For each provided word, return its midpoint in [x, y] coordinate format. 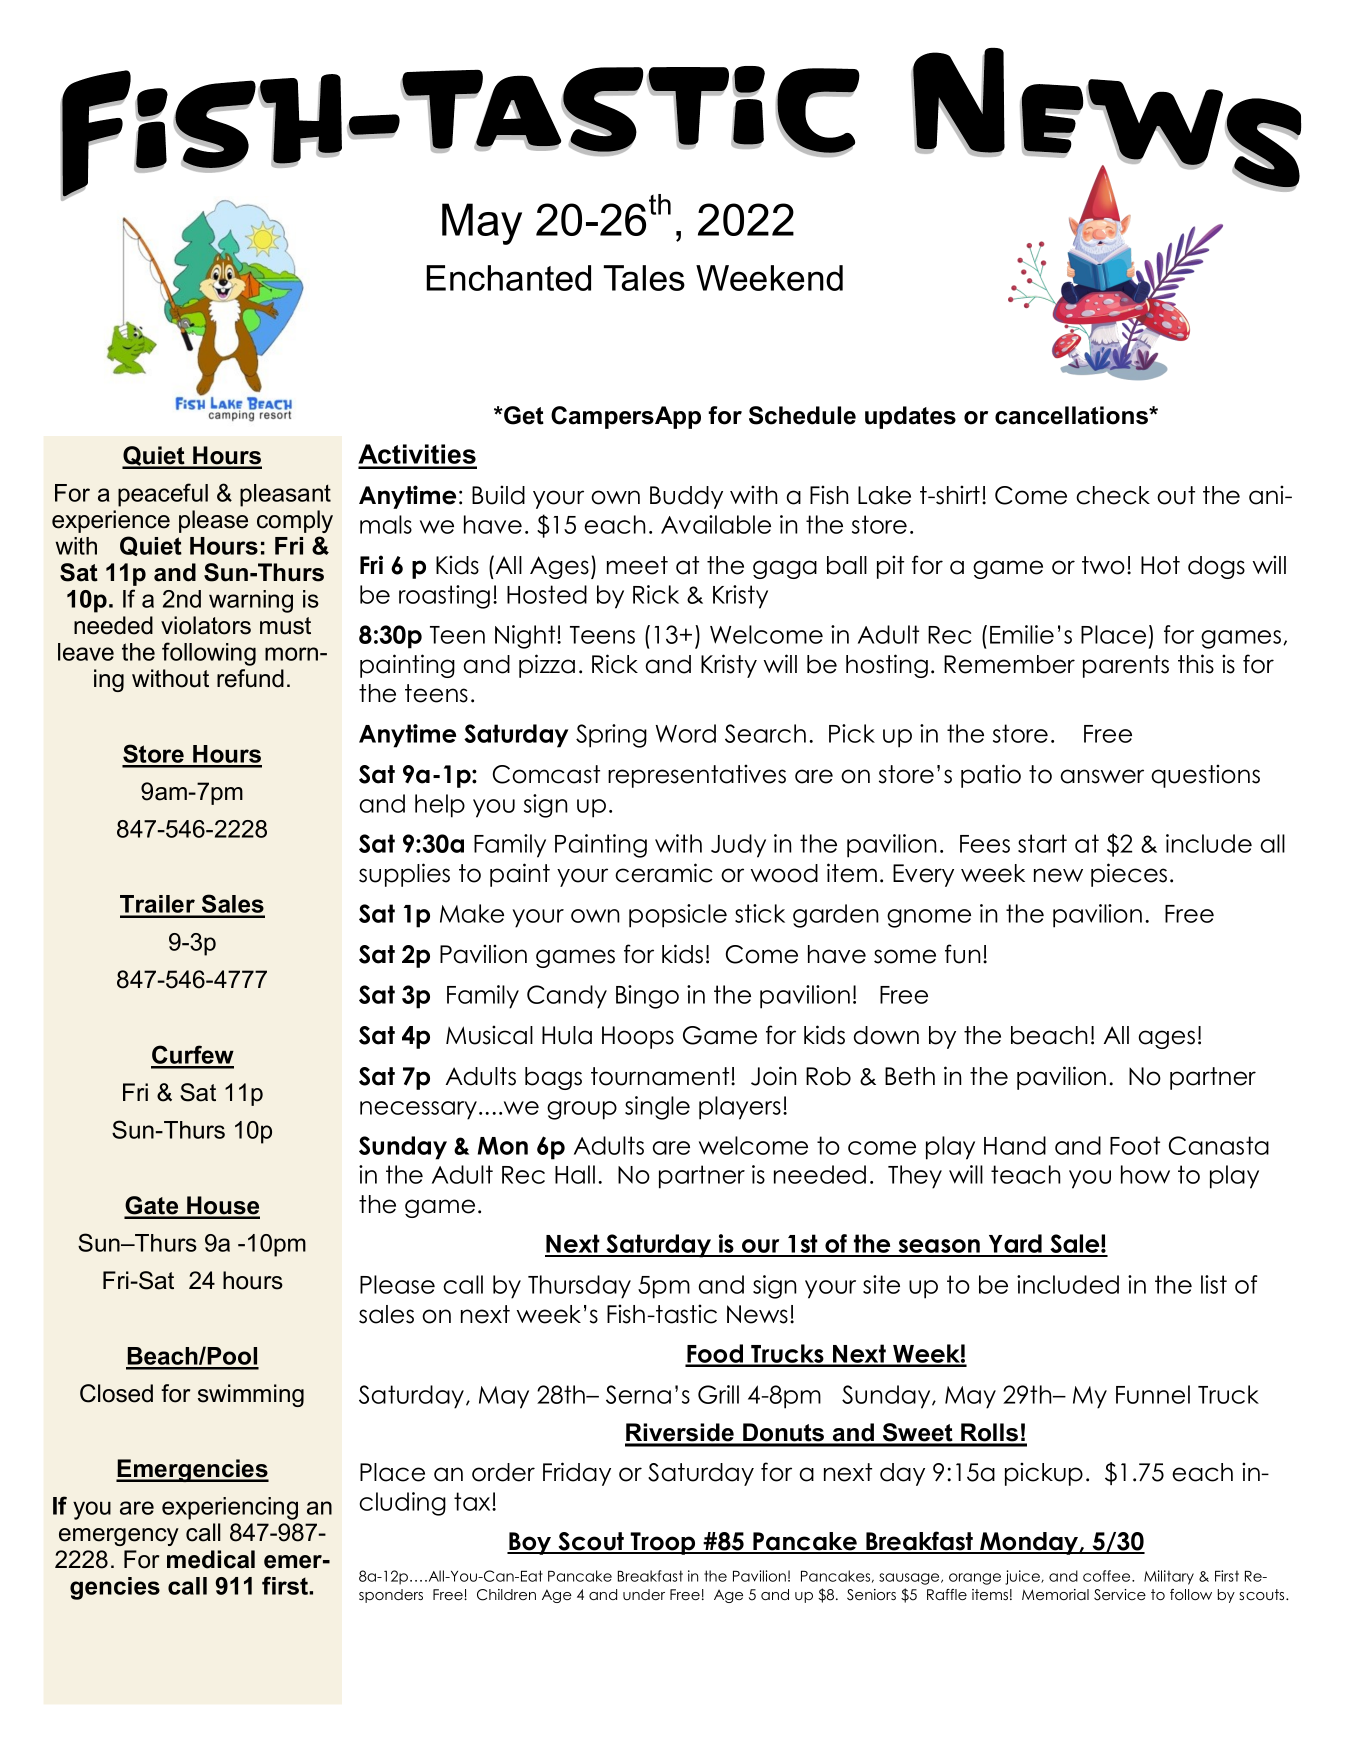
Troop [663, 1543]
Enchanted [508, 278]
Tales [644, 278]
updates [910, 417]
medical [211, 1559]
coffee [1108, 1576]
